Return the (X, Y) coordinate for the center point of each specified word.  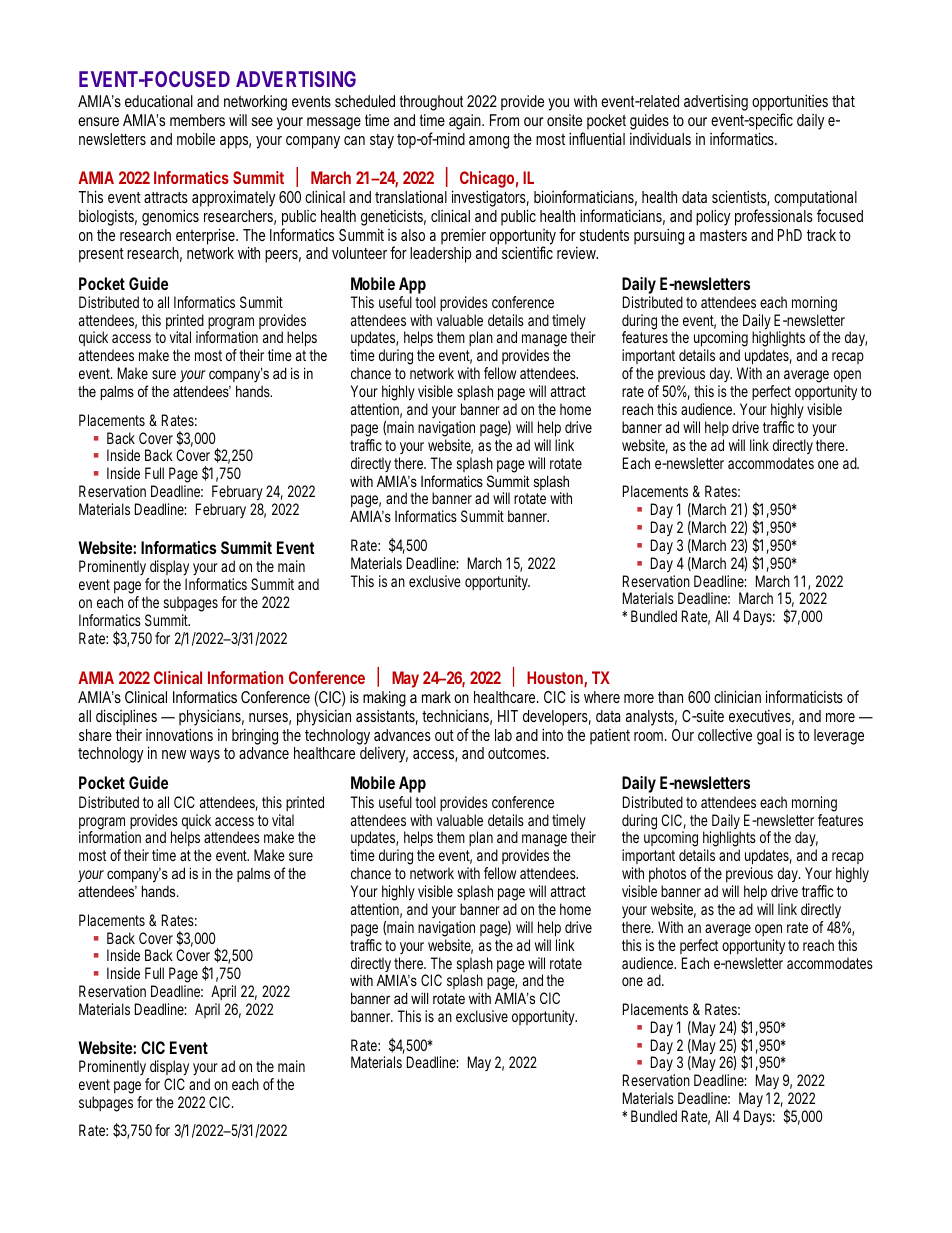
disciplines (126, 717)
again (466, 122)
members (197, 120)
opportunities (790, 104)
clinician (737, 696)
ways (205, 756)
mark (436, 697)
